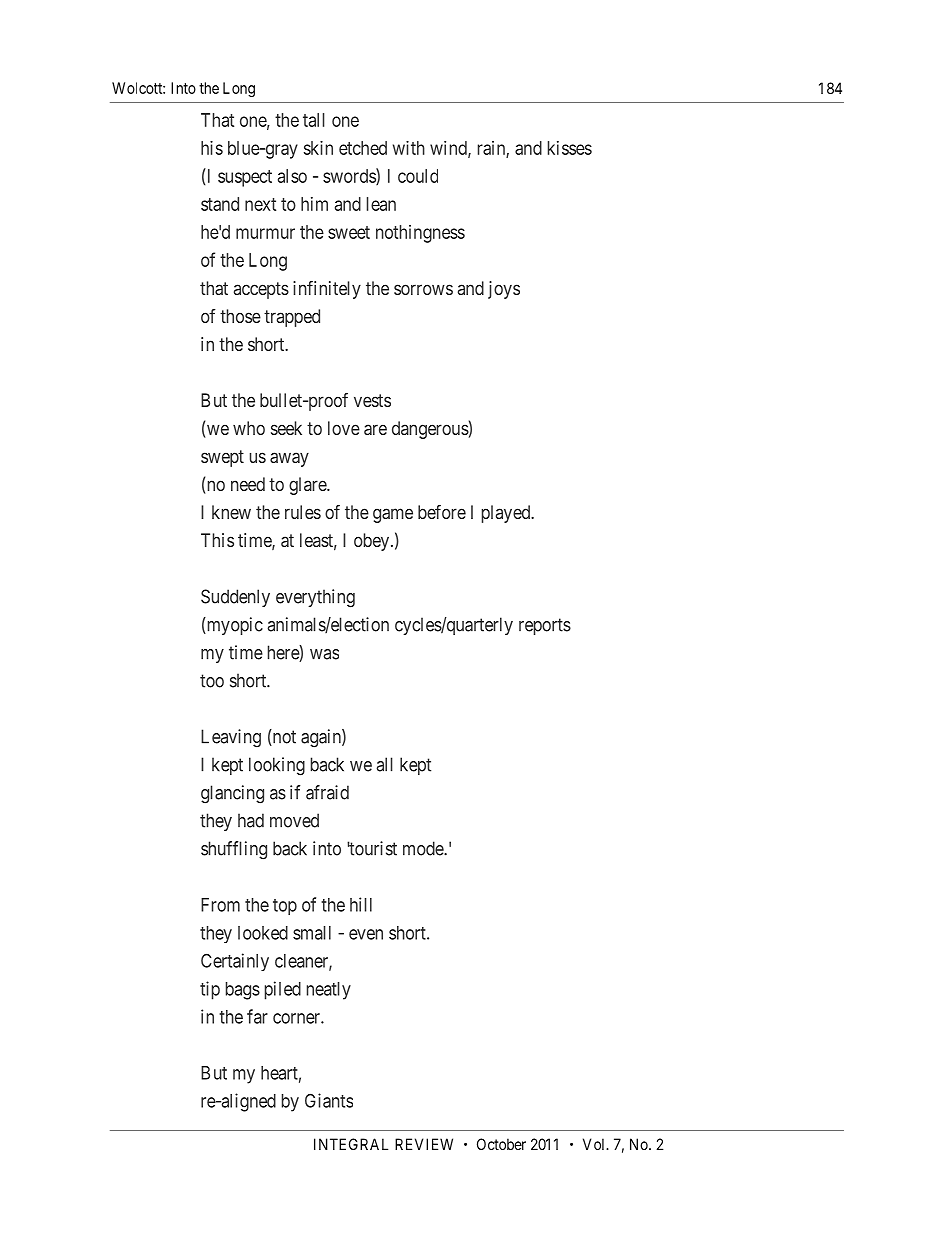 This document has height=1233, width=952. What do you see at coordinates (372, 400) in the document?
I see `vests` at bounding box center [372, 400].
